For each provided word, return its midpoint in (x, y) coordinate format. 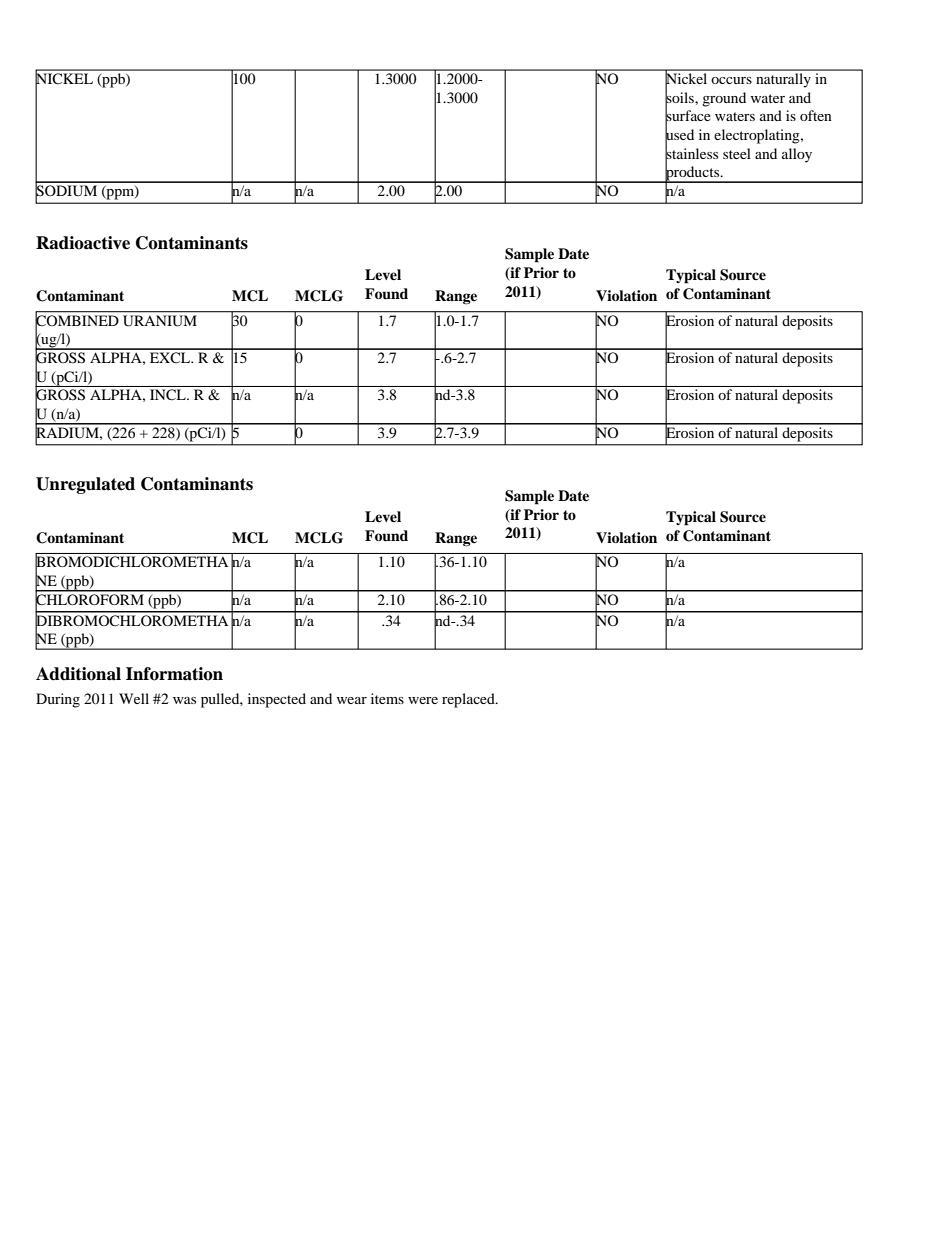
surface (688, 116)
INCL (169, 394)
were (423, 700)
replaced (469, 700)
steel (737, 153)
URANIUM (160, 320)
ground (724, 99)
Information (174, 674)
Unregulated (85, 485)
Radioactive (83, 243)
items (387, 698)
